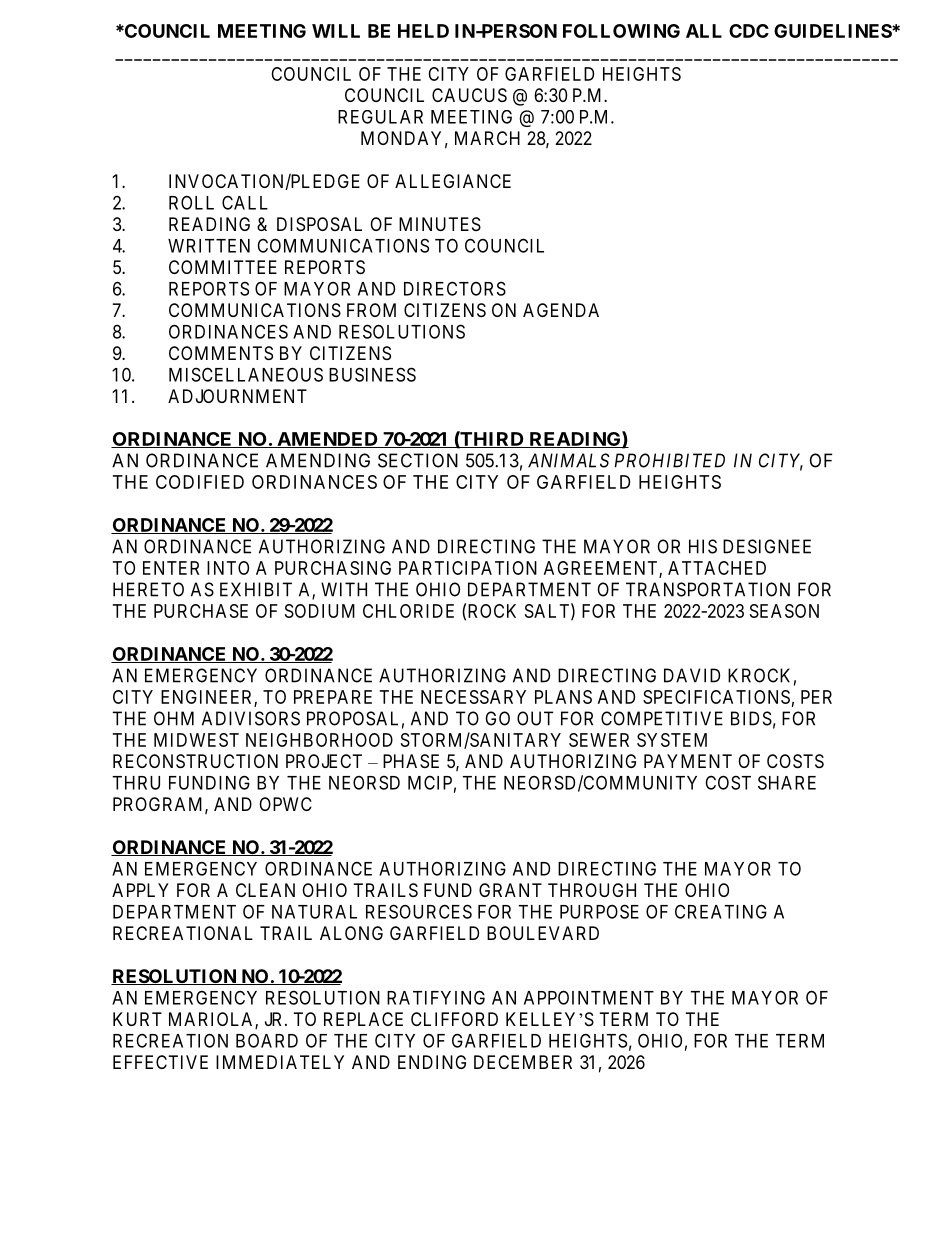  I want to click on CDC, so click(749, 31).
